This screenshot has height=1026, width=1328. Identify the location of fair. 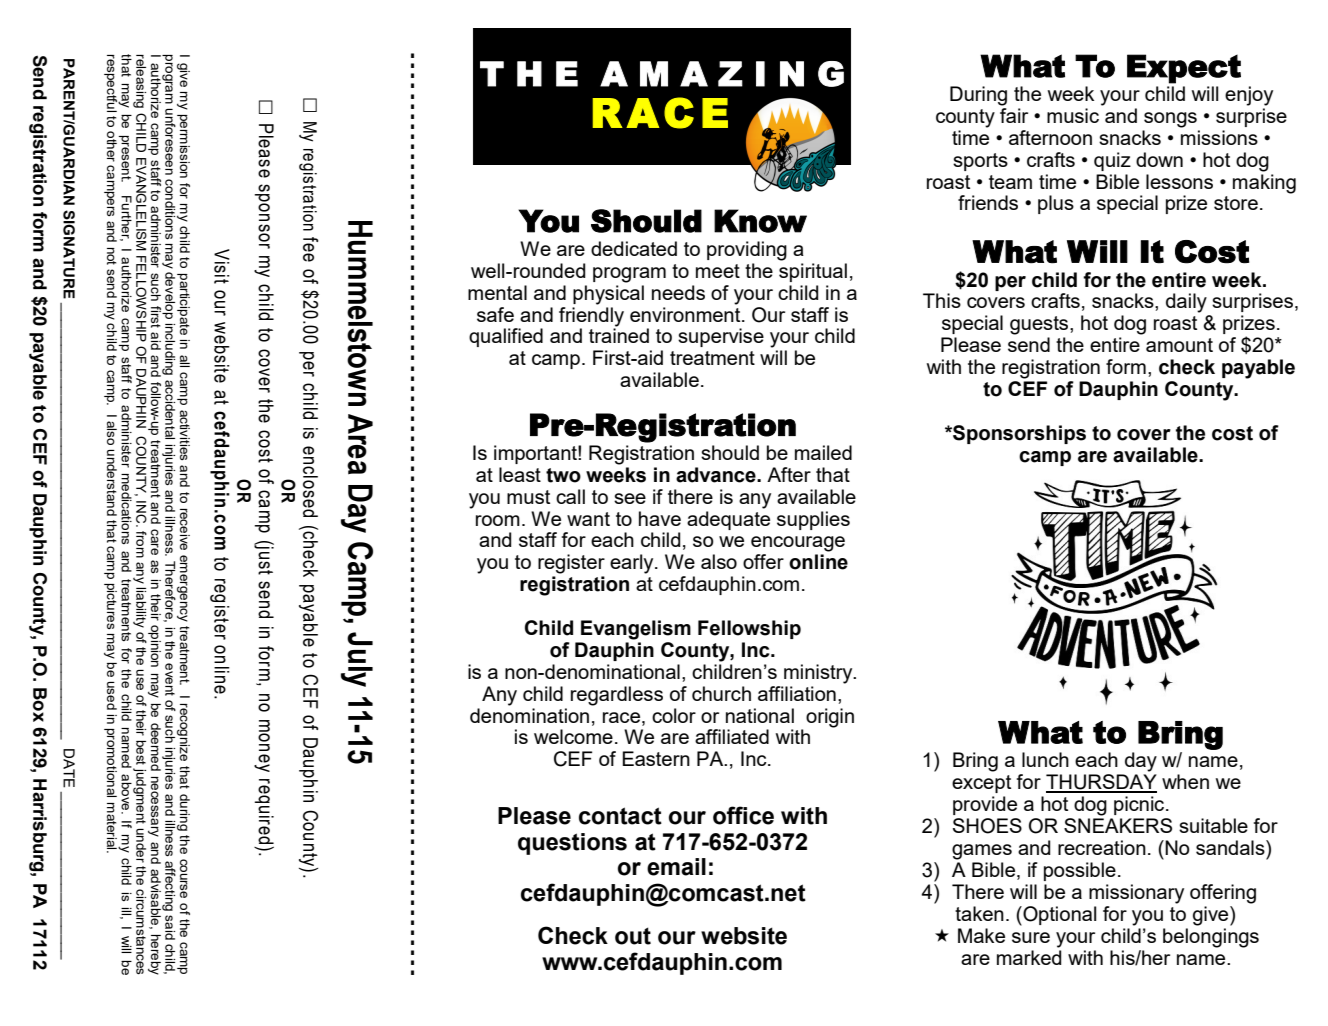
(1014, 115).
